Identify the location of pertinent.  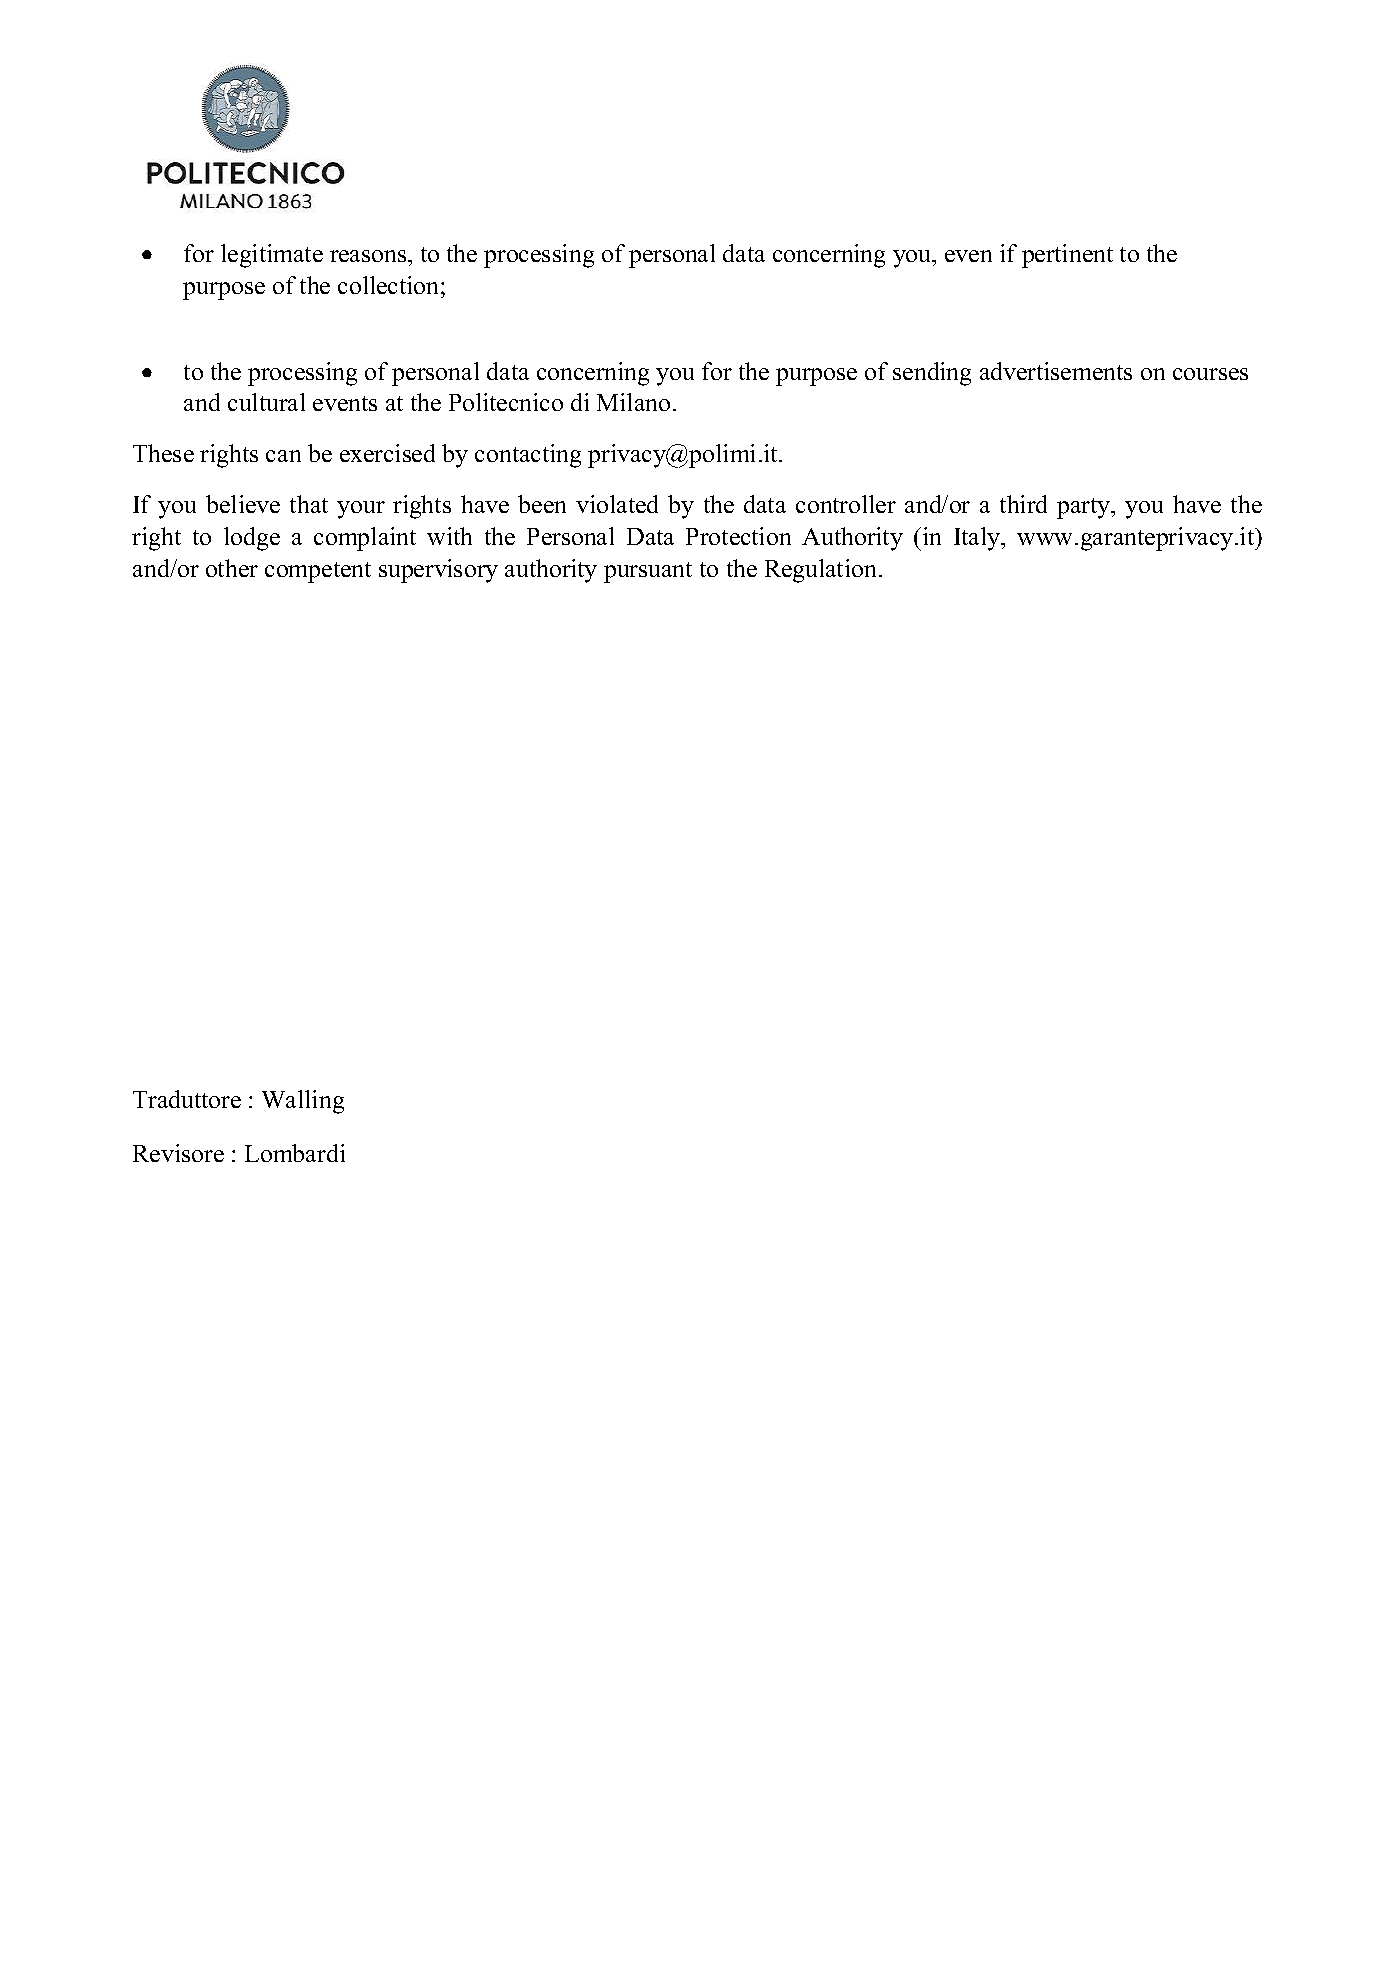
(1067, 256).
